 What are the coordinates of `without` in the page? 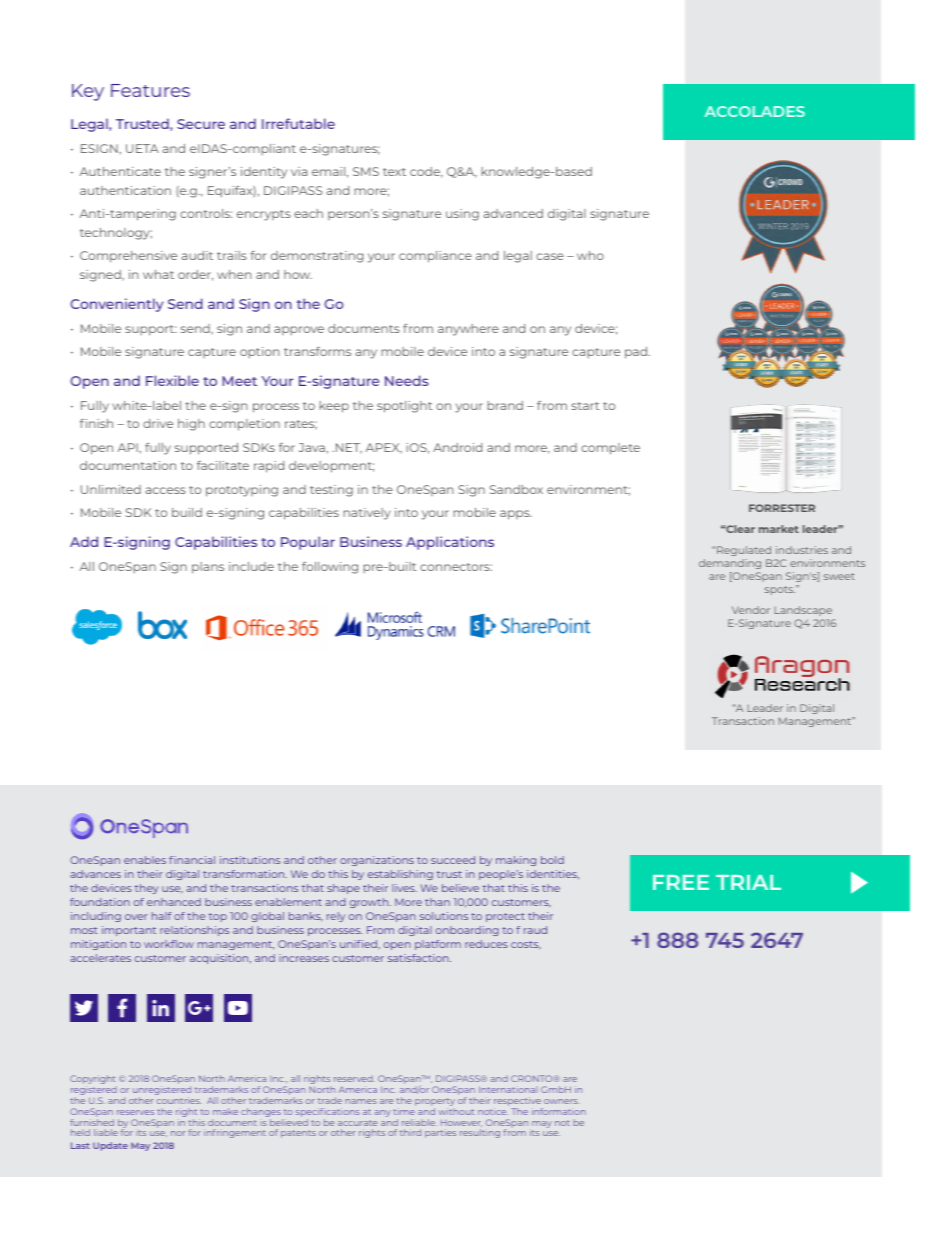 It's located at (456, 1111).
